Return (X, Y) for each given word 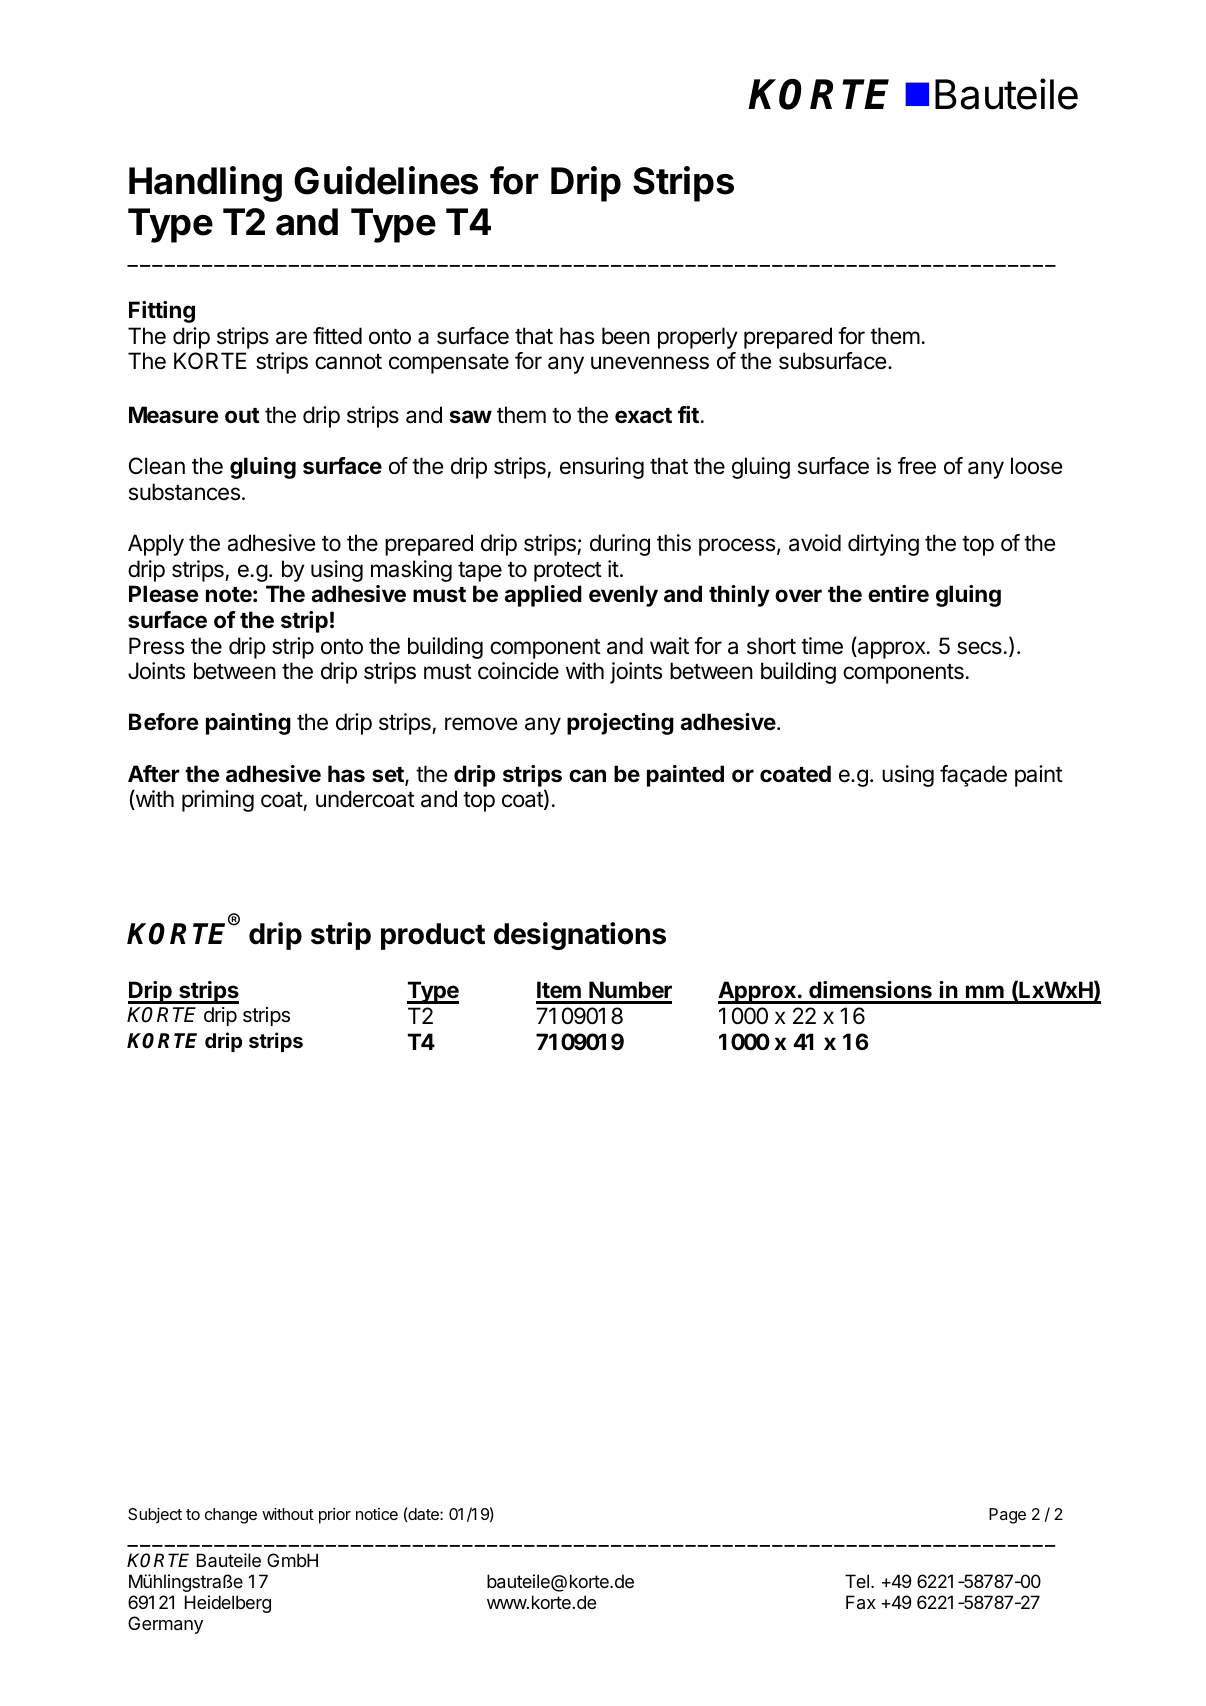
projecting (620, 724)
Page (1007, 1516)
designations (580, 936)
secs (979, 648)
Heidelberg (228, 1604)
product (433, 936)
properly (698, 338)
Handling (205, 184)
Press (156, 646)
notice (377, 1514)
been (626, 336)
